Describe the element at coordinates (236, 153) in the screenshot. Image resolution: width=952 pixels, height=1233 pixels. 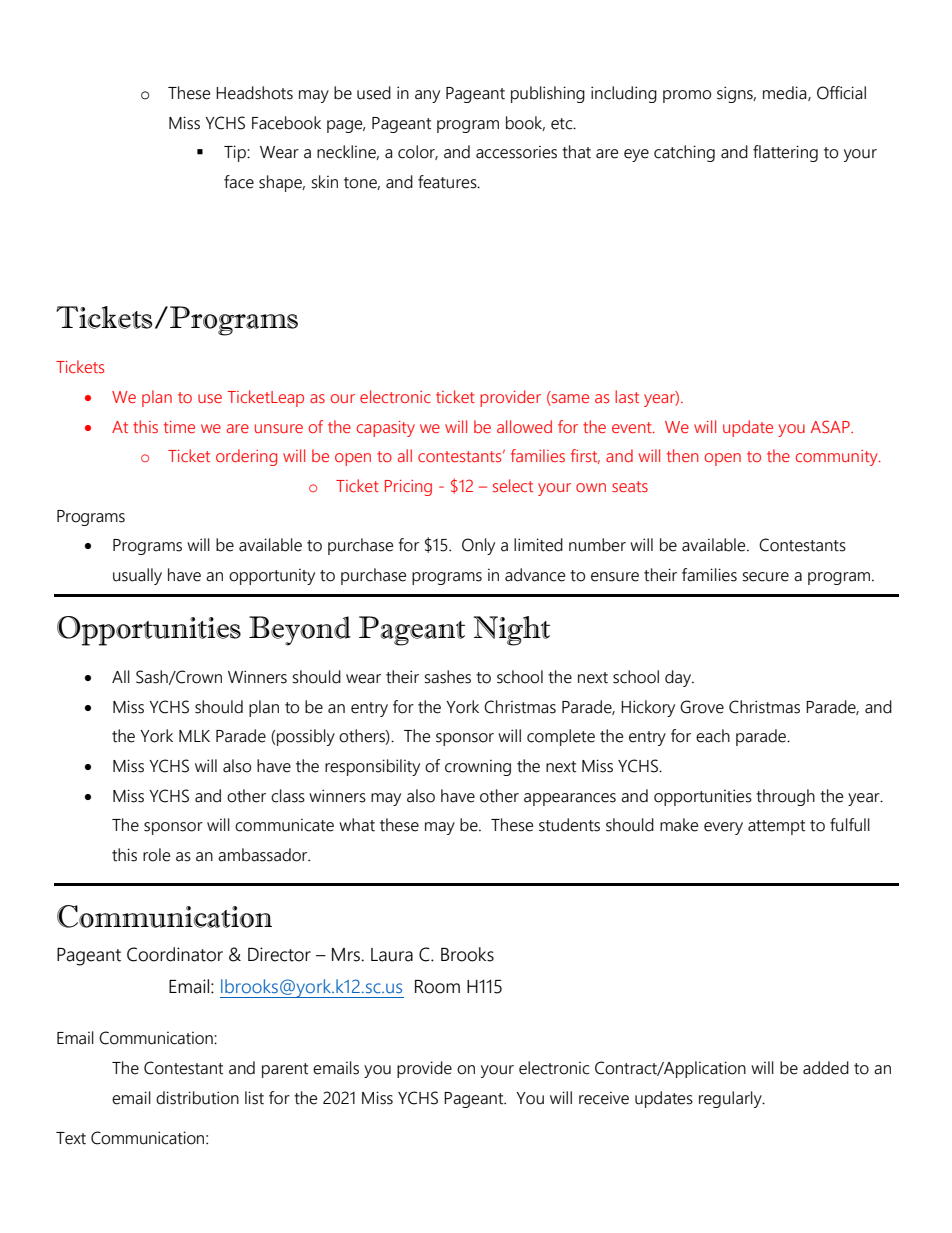
I see `Tip` at that location.
